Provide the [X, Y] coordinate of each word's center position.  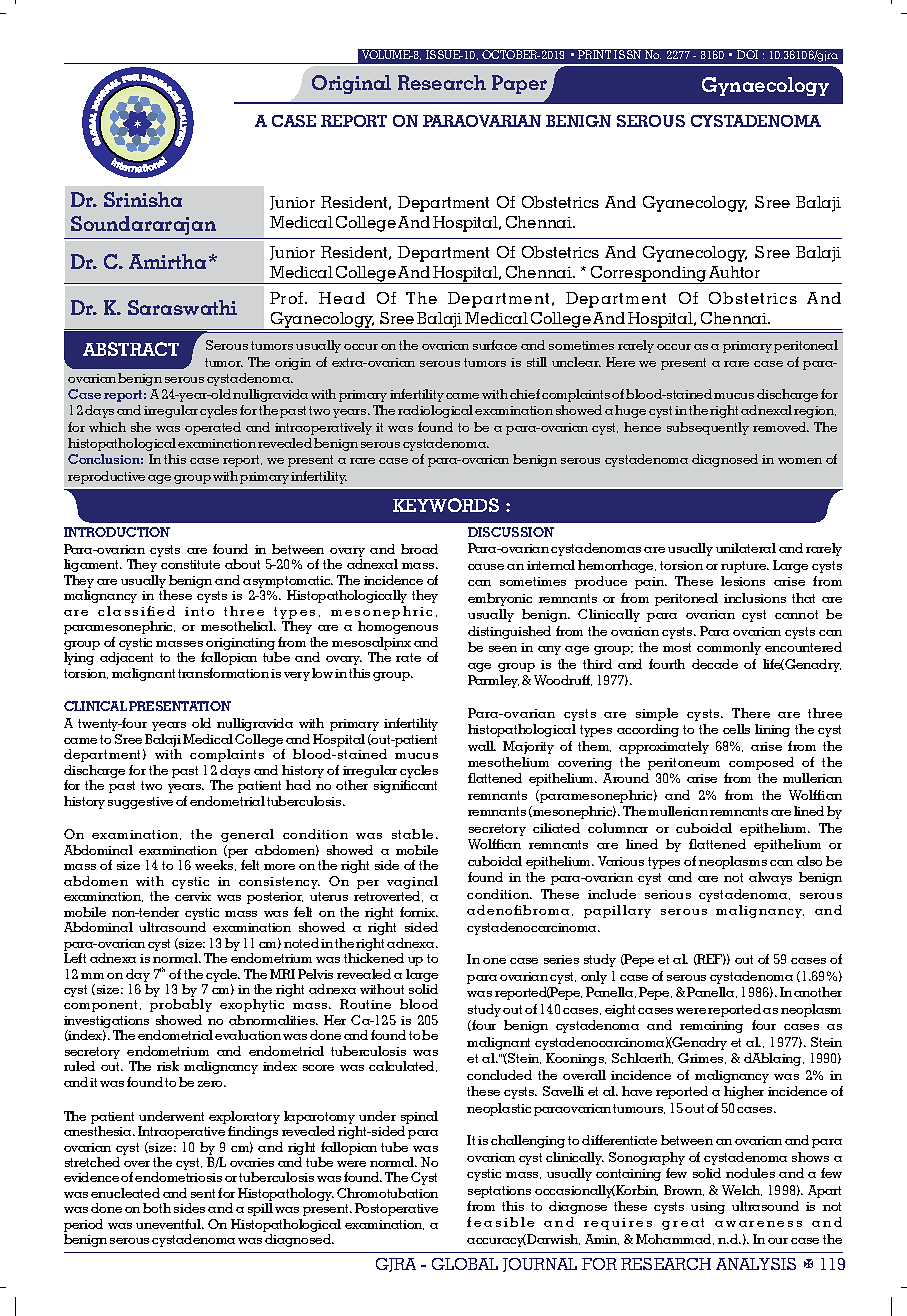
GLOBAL [465, 1264]
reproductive [106, 477]
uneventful [170, 1224]
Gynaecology [765, 86]
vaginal [412, 882]
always [770, 878]
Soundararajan [143, 225]
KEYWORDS [446, 505]
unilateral [746, 548]
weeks [215, 865]
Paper [521, 86]
